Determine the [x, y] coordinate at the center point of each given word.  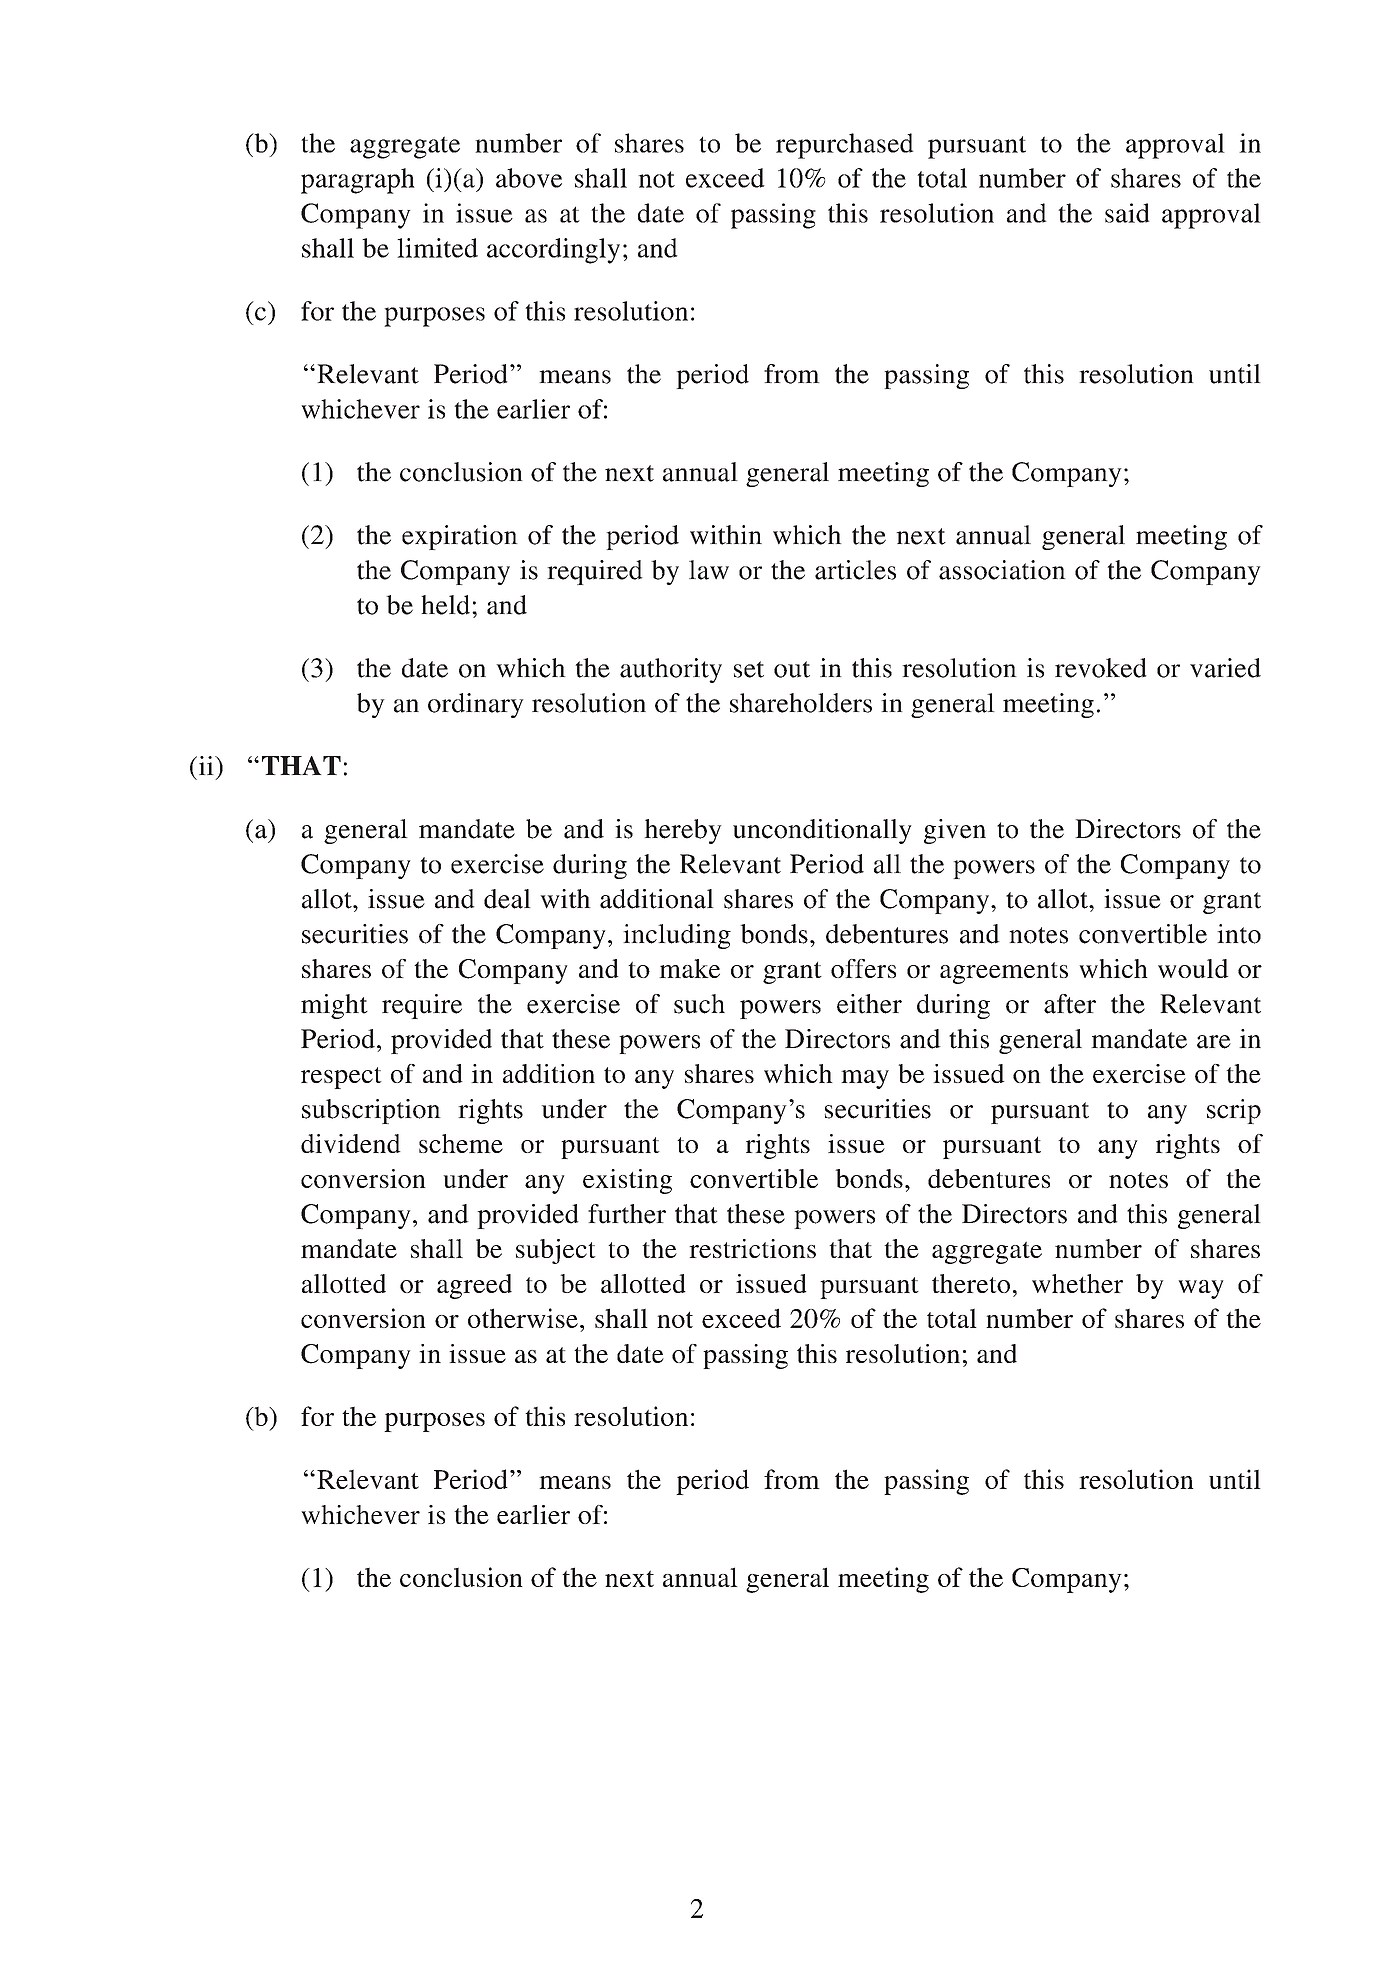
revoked [1101, 668]
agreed [474, 1286]
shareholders [801, 703]
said [1127, 213]
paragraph [358, 181]
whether [1077, 1283]
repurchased [845, 146]
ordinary [476, 705]
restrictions [752, 1248]
